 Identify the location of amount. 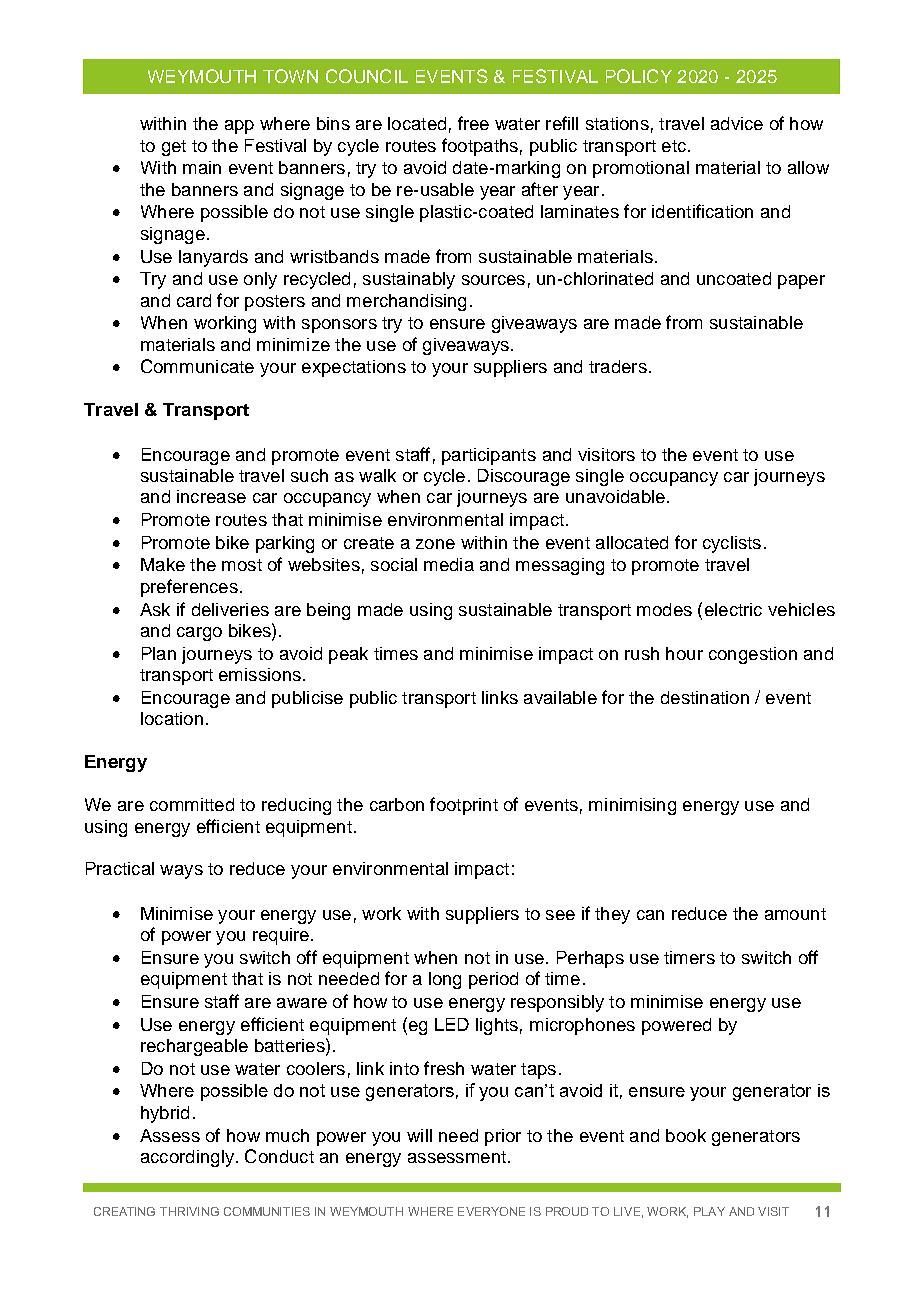
(795, 914).
